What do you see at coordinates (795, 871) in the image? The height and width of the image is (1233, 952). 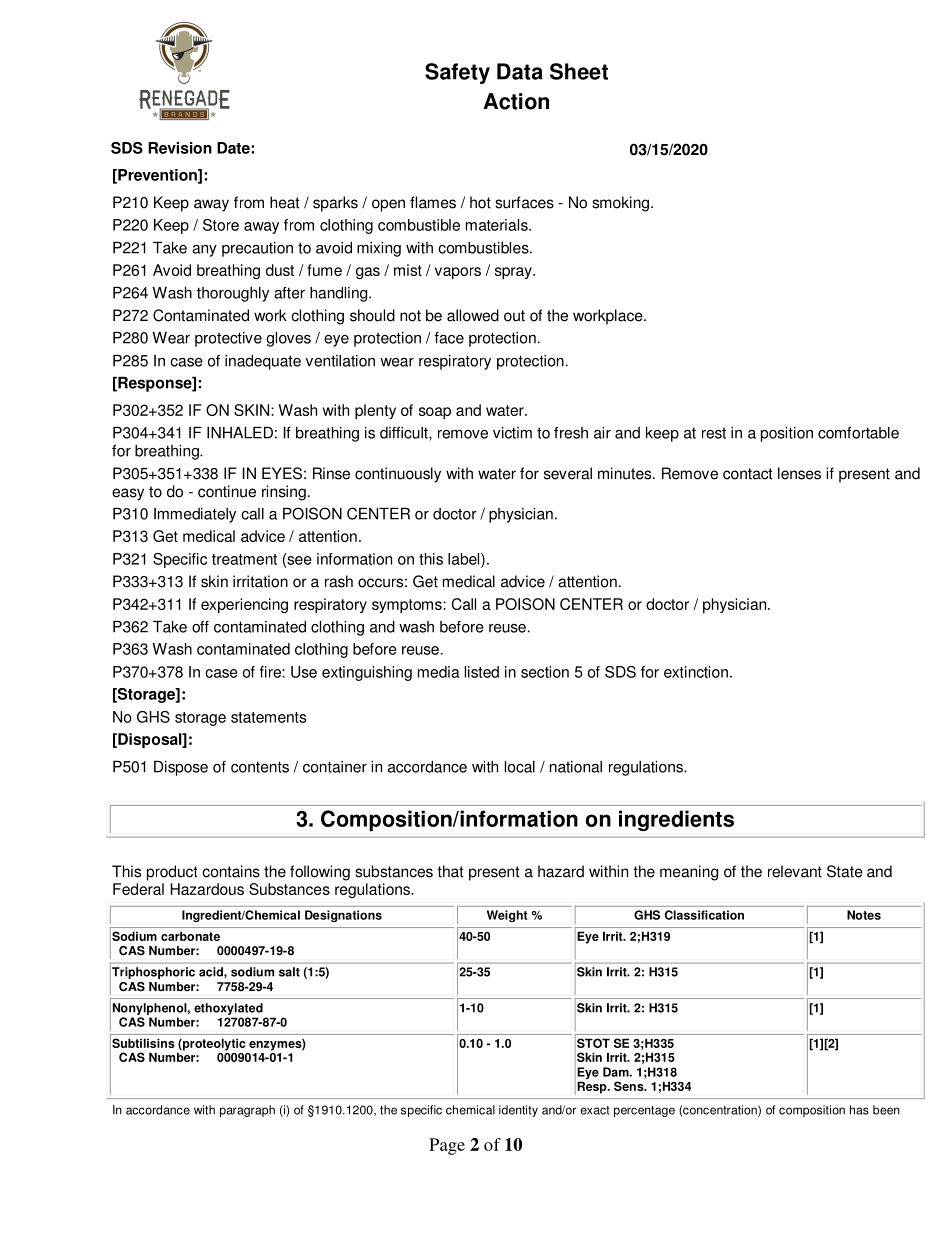 I see `relevant` at bounding box center [795, 871].
